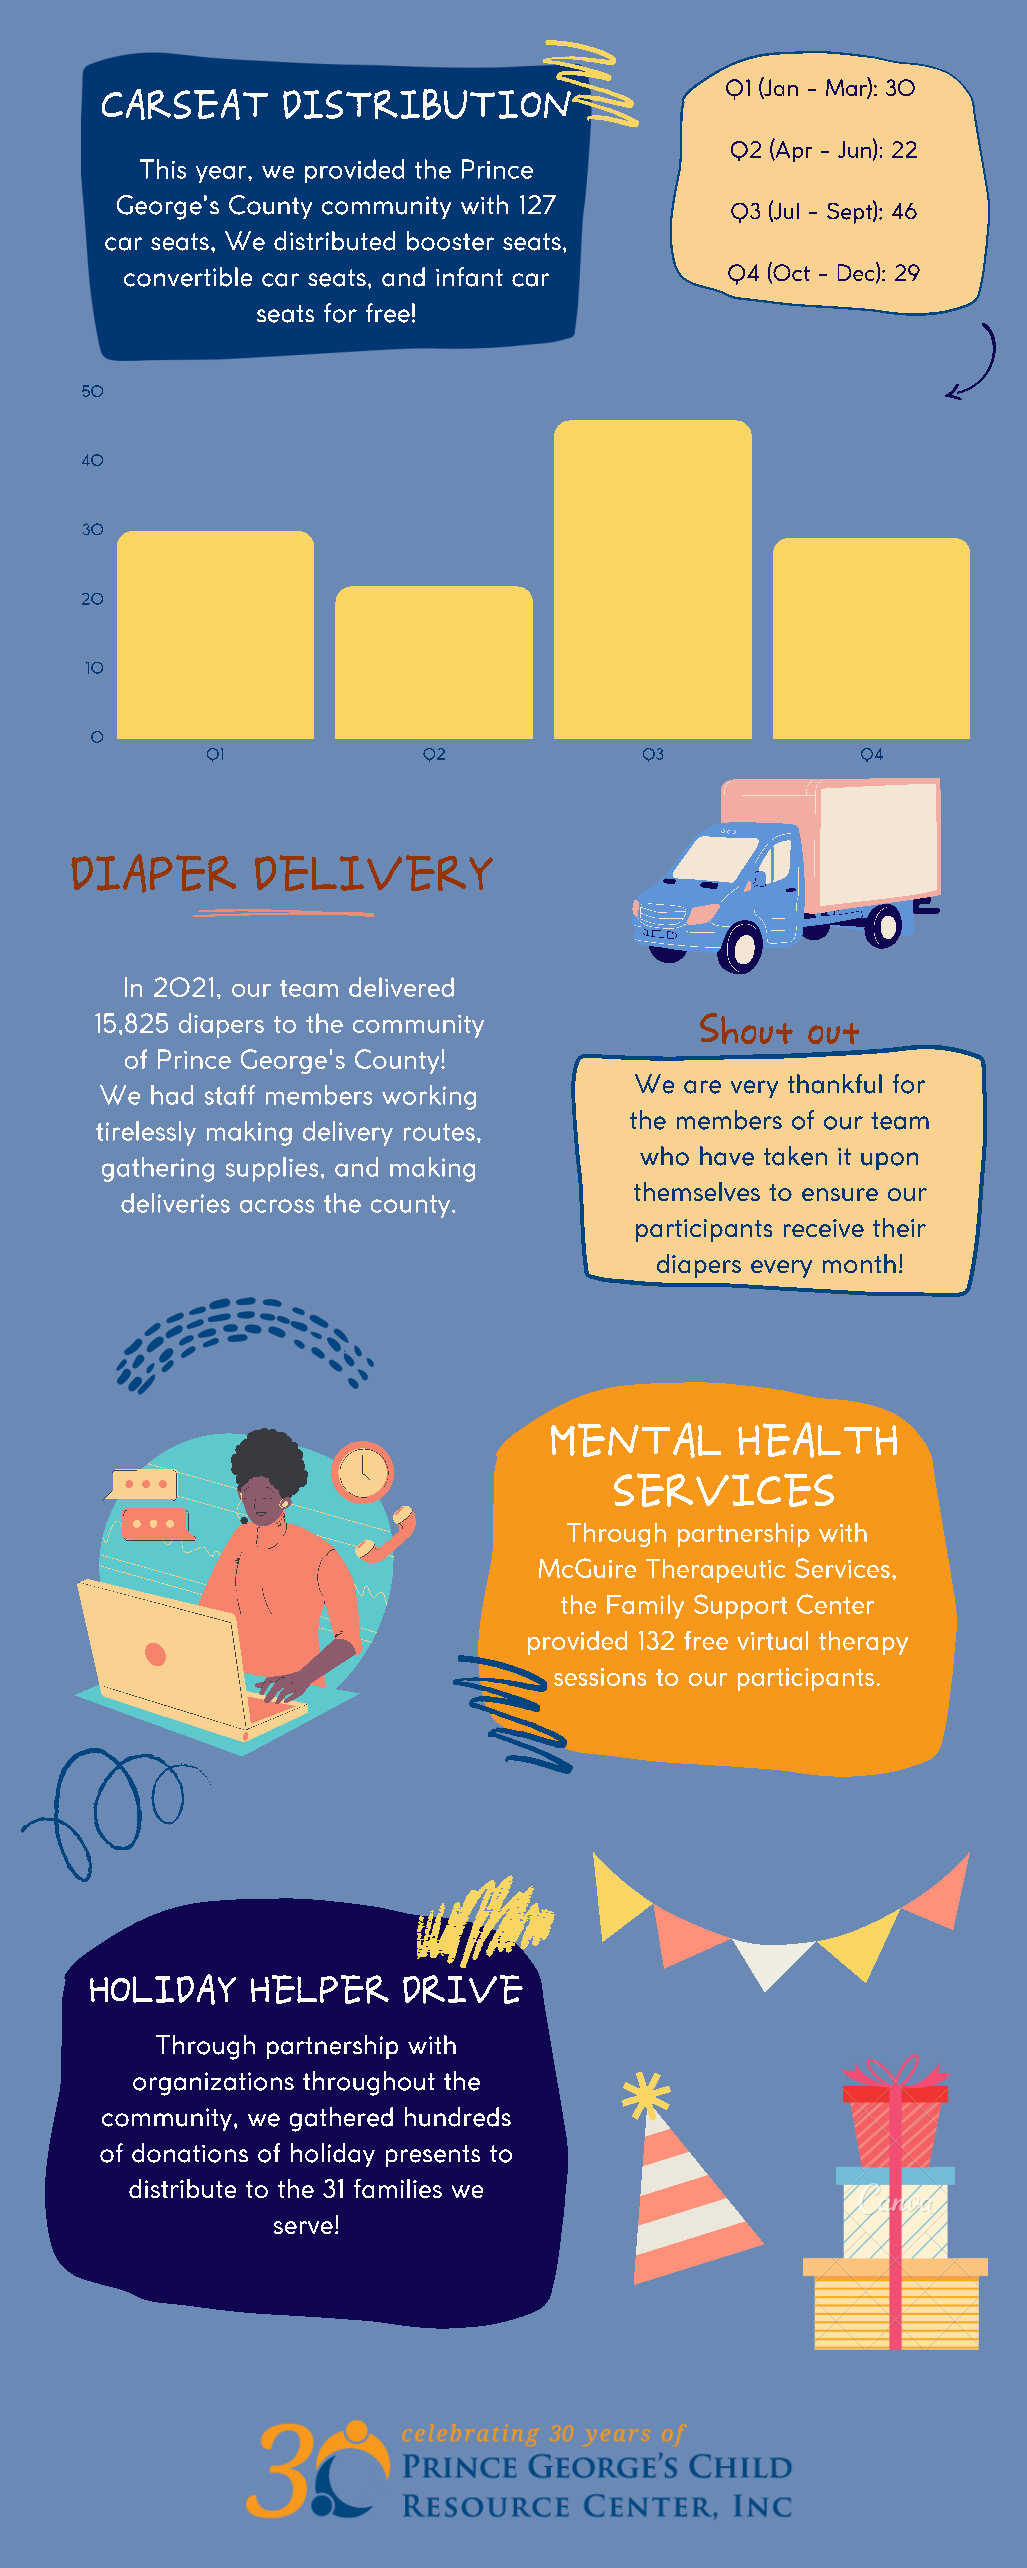  I want to click on staff, so click(230, 1095).
